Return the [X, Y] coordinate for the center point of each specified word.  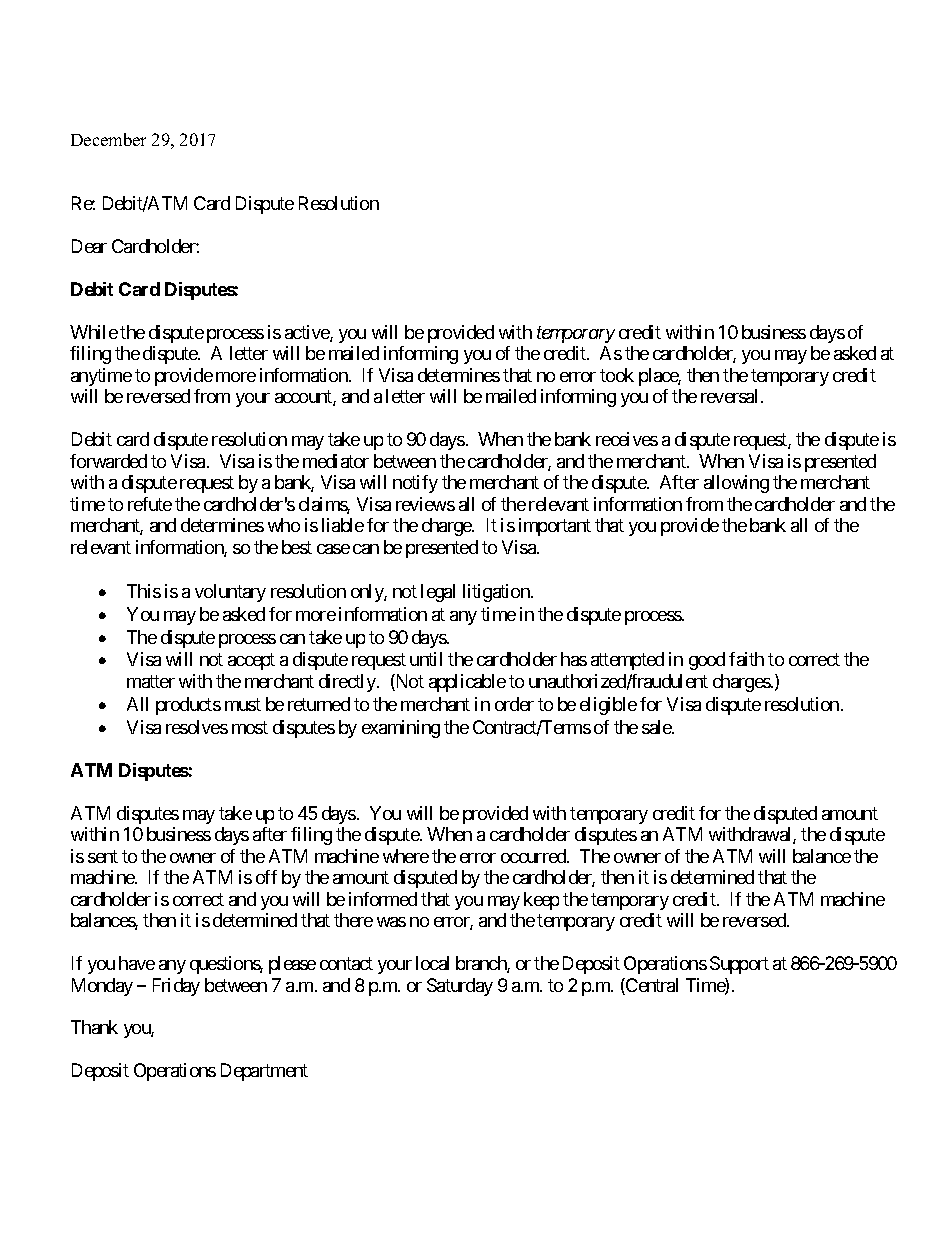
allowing [736, 484]
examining [401, 729]
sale [657, 727]
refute [150, 504]
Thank [94, 1027]
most [250, 727]
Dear [89, 246]
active [308, 333]
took [617, 375]
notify [415, 484]
